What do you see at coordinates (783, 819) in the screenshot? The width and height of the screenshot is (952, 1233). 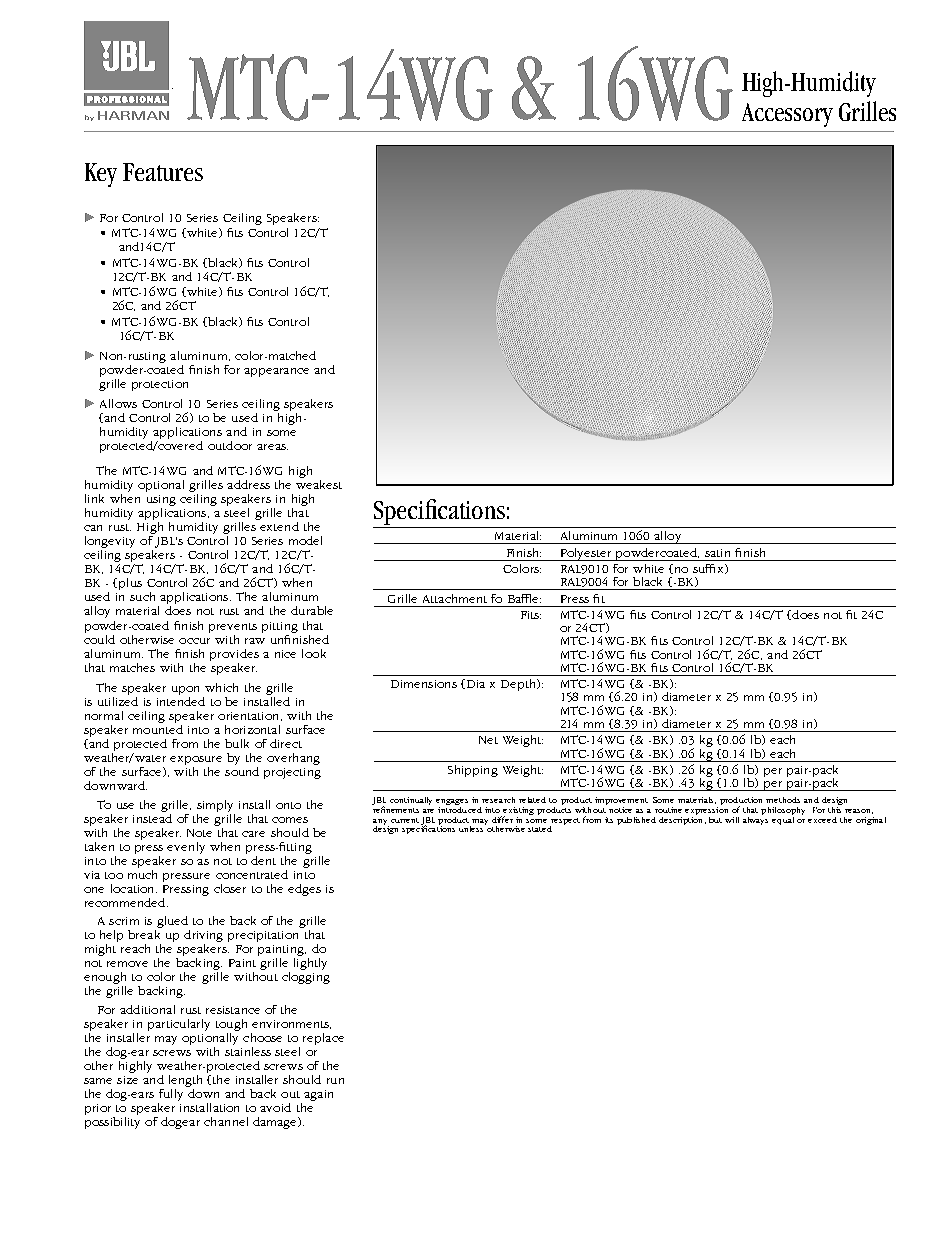 I see `equal` at bounding box center [783, 819].
